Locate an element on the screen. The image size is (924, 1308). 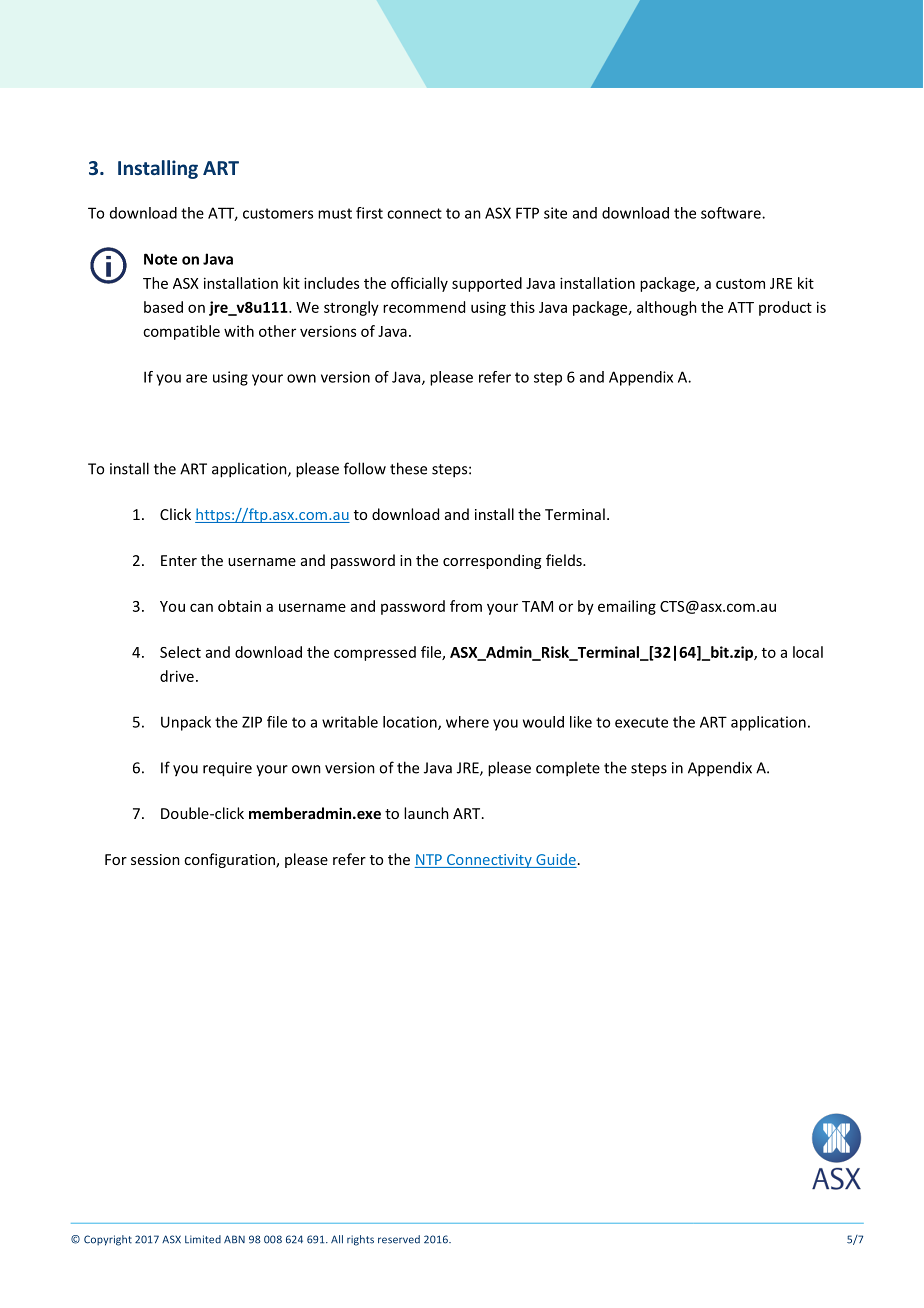
fields is located at coordinates (565, 560).
